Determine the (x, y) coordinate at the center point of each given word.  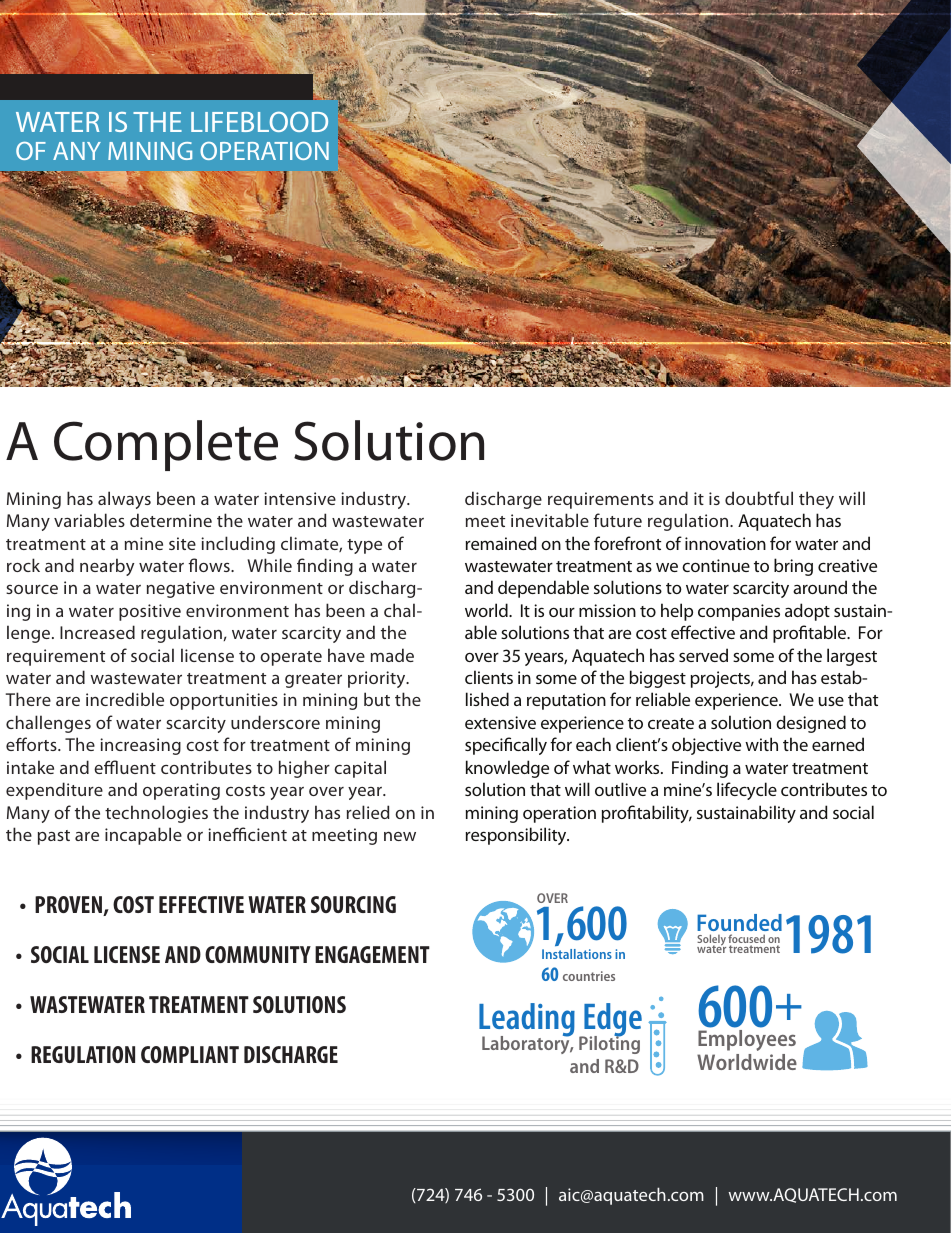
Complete (166, 445)
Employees (747, 1040)
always (124, 500)
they (816, 500)
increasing (140, 746)
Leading (527, 1021)
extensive (500, 722)
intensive (300, 498)
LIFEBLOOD (259, 121)
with (761, 744)
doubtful (759, 498)
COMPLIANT (190, 1054)
